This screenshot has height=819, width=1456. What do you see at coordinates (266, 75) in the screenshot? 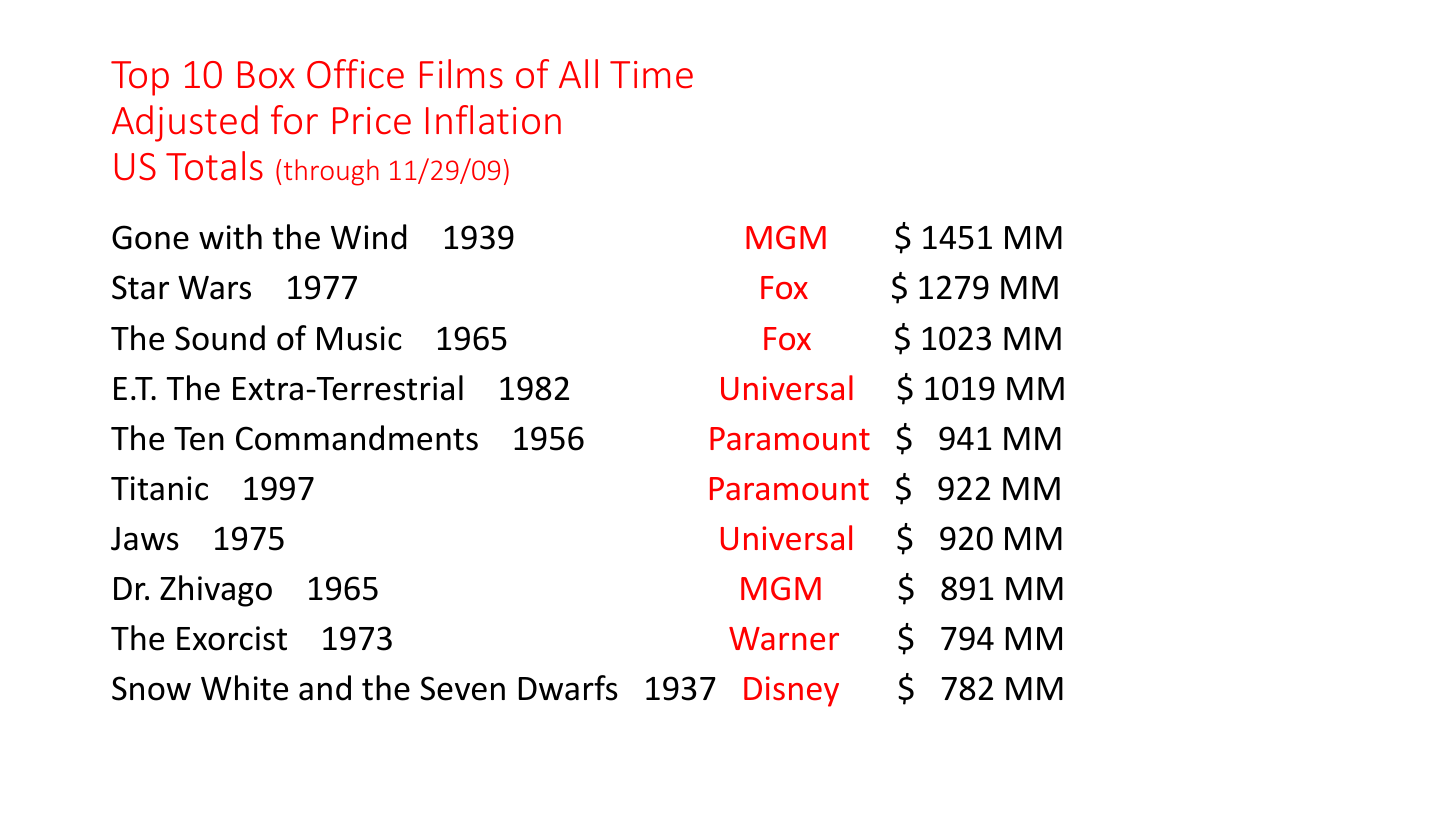
I see `Box` at bounding box center [266, 75].
